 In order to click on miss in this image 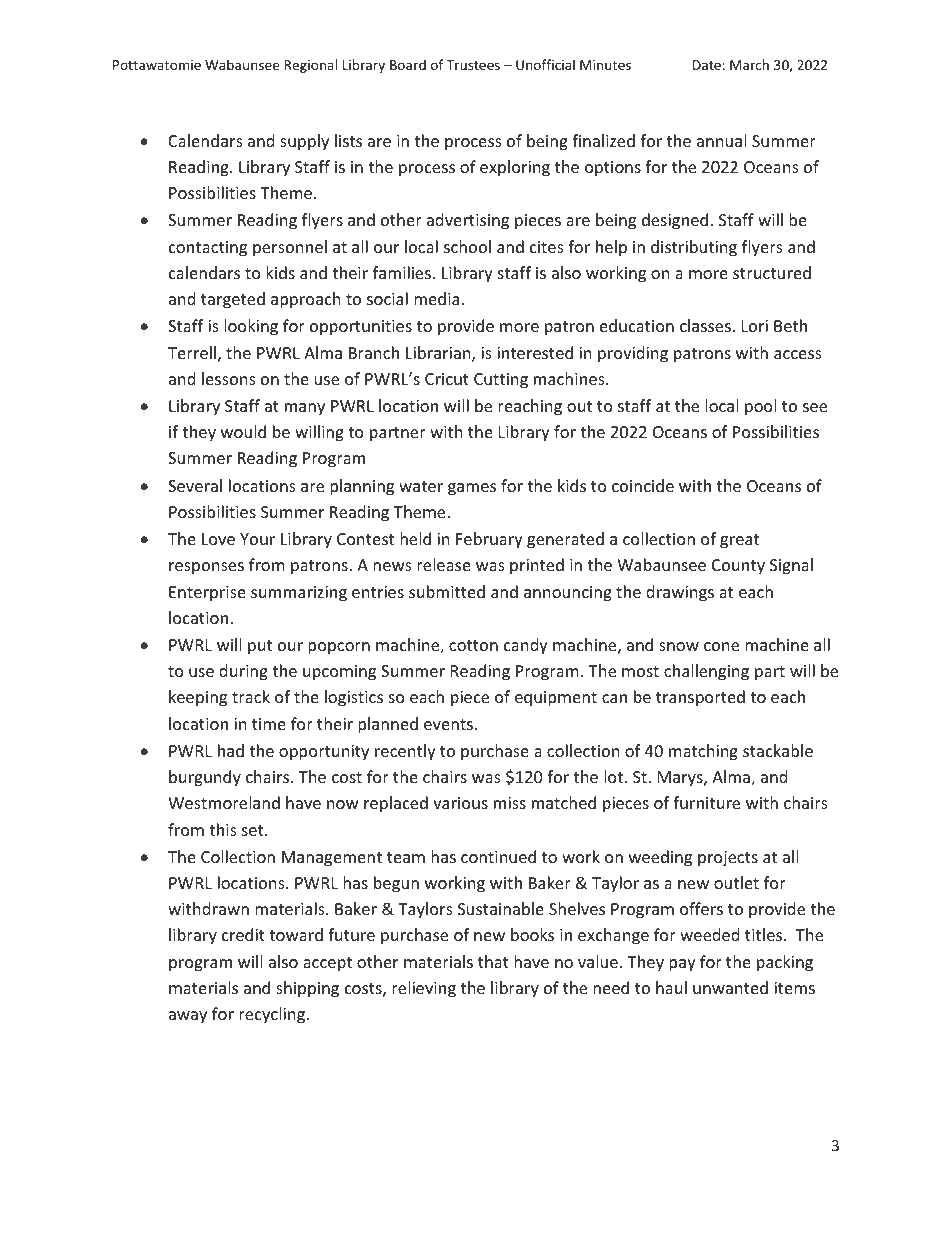, I will do `click(510, 803)`.
